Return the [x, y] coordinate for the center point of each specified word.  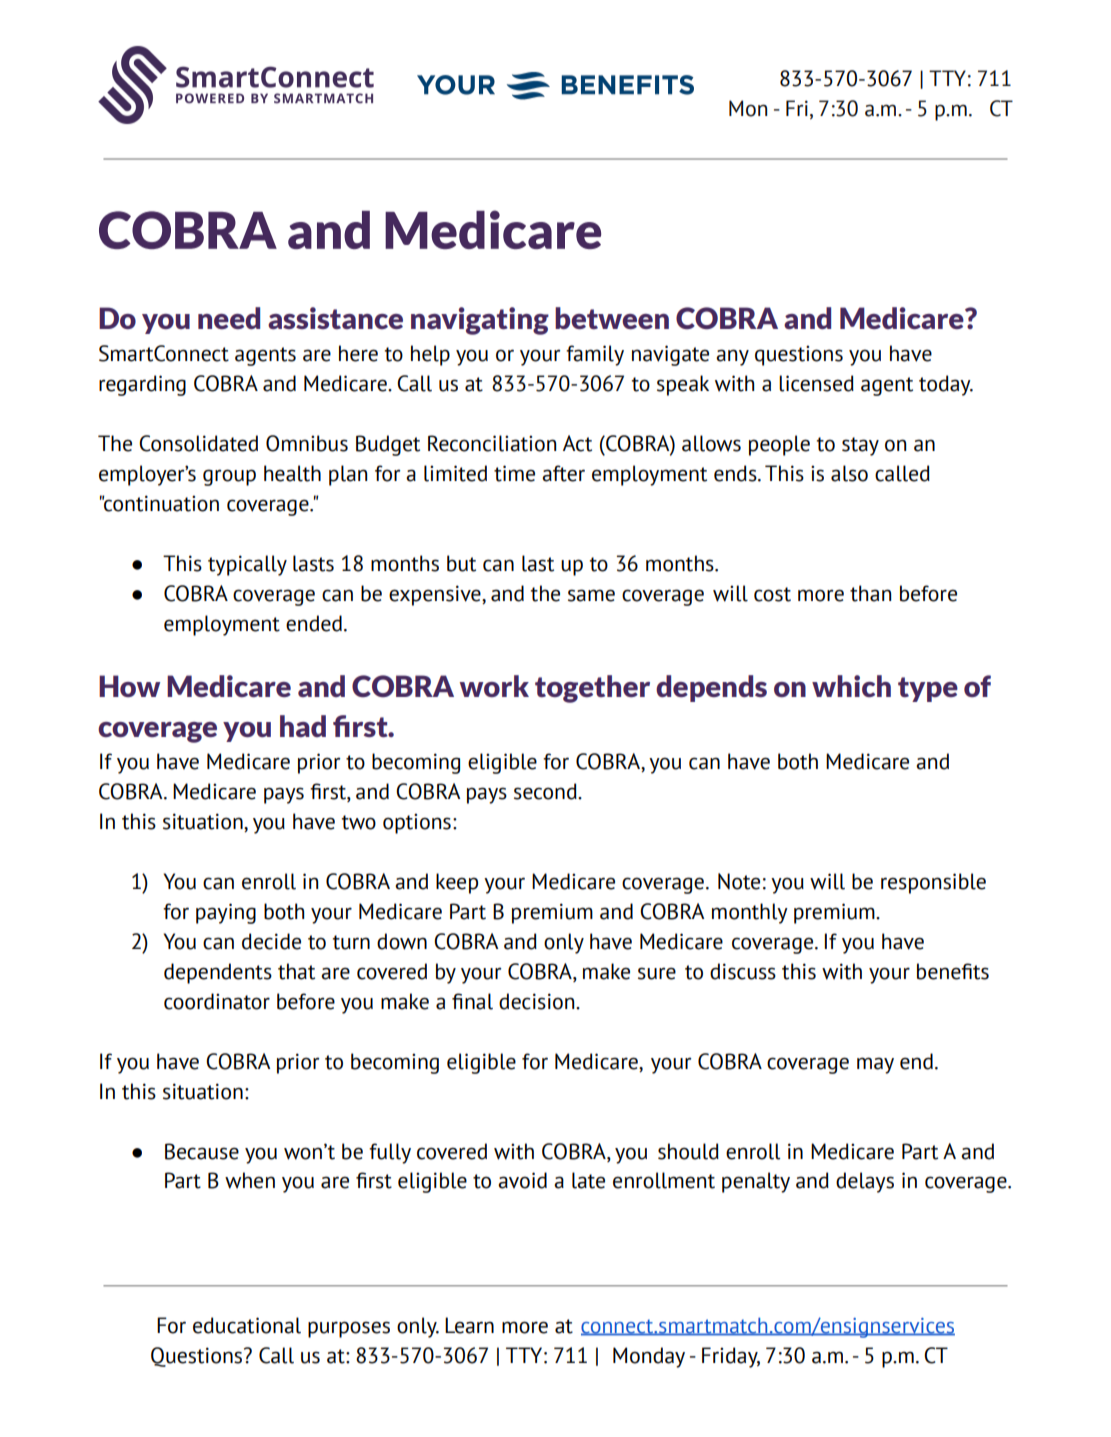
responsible [933, 883]
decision [538, 1001]
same [591, 595]
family [595, 355]
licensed [816, 383]
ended [314, 623]
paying [226, 913]
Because [202, 1151]
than [870, 593]
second [546, 791]
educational [247, 1325]
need [229, 318]
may [875, 1065]
